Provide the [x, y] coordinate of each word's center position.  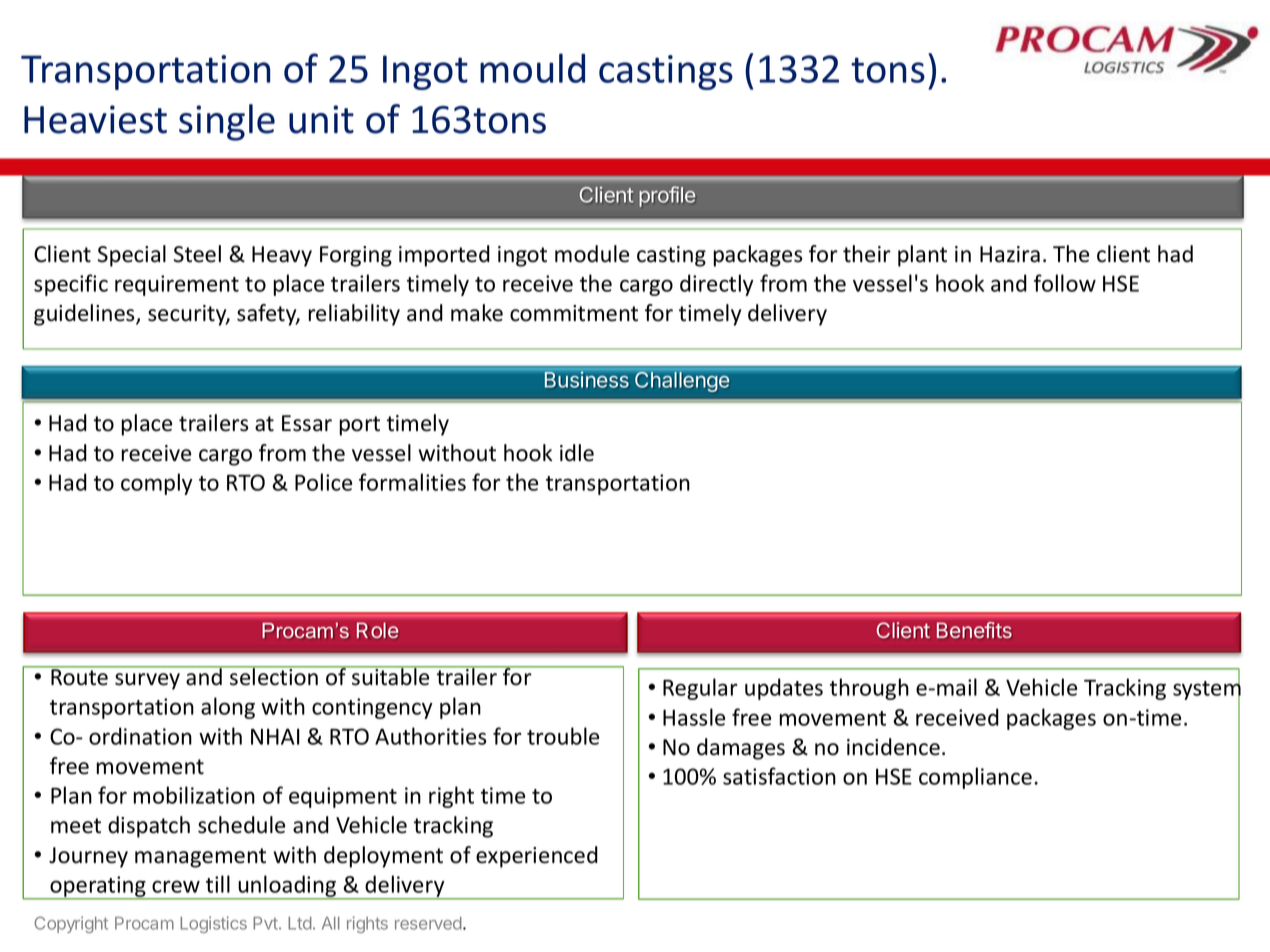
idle [577, 453]
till [218, 884]
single [227, 122]
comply [157, 484]
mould [532, 68]
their [867, 254]
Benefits [974, 630]
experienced [537, 857]
